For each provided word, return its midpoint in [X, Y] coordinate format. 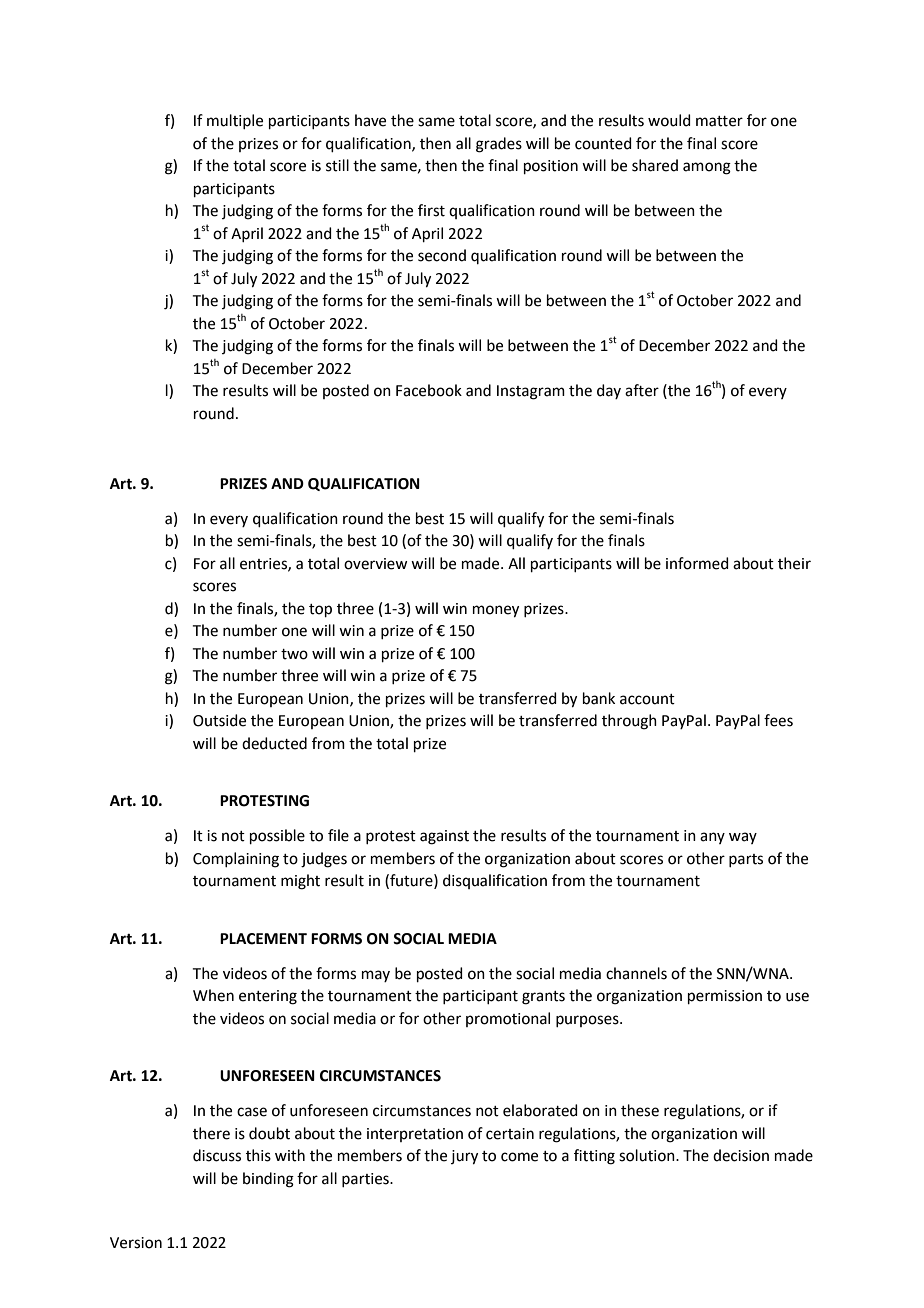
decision [741, 1155]
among [707, 168]
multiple [235, 121]
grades [499, 145]
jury [464, 1157]
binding [268, 1180]
